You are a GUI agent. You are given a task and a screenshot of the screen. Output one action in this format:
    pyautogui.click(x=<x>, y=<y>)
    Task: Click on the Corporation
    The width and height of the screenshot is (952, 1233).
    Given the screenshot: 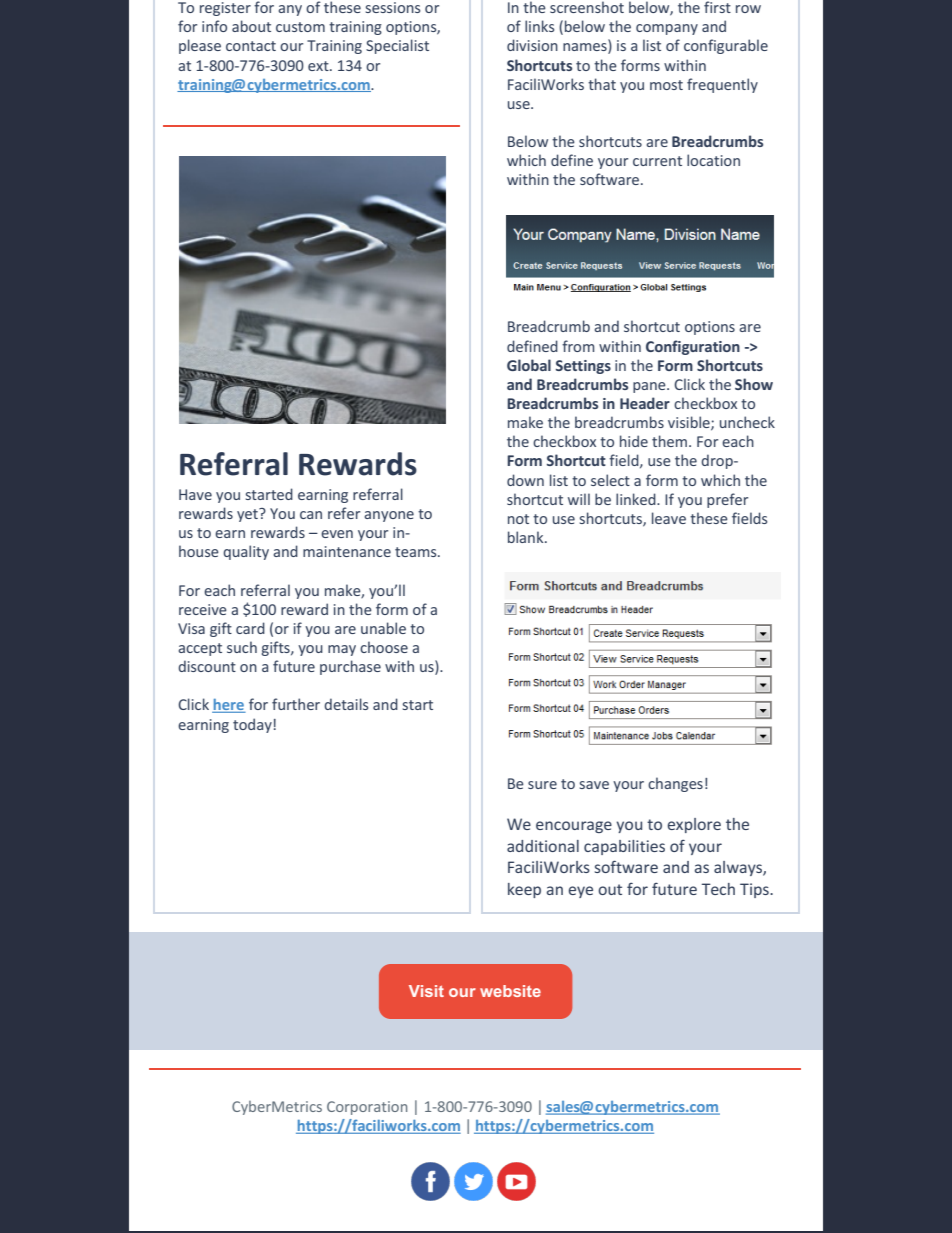 What is the action you would take?
    pyautogui.click(x=367, y=1108)
